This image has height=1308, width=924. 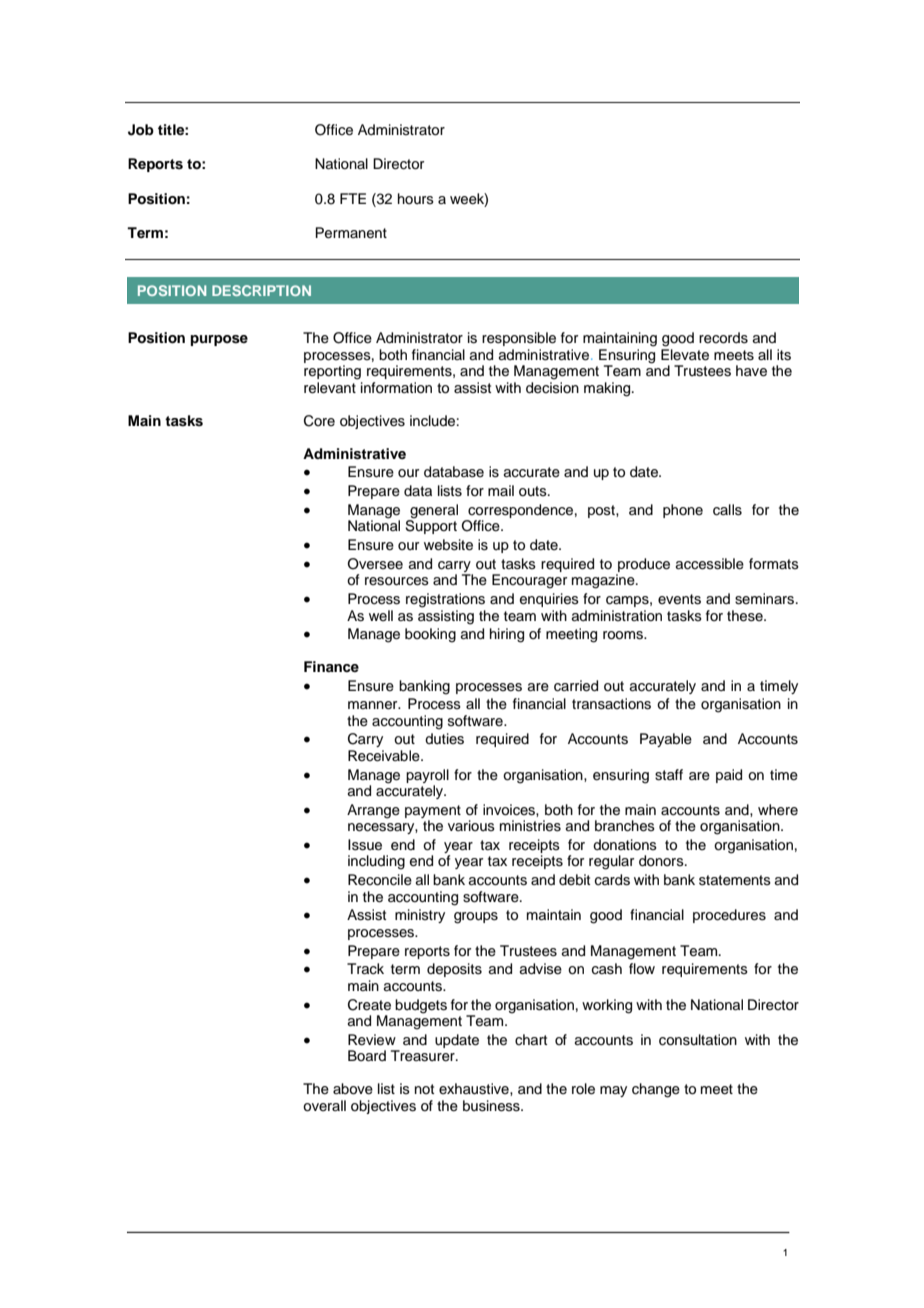 What do you see at coordinates (729, 776) in the image?
I see `paid` at bounding box center [729, 776].
